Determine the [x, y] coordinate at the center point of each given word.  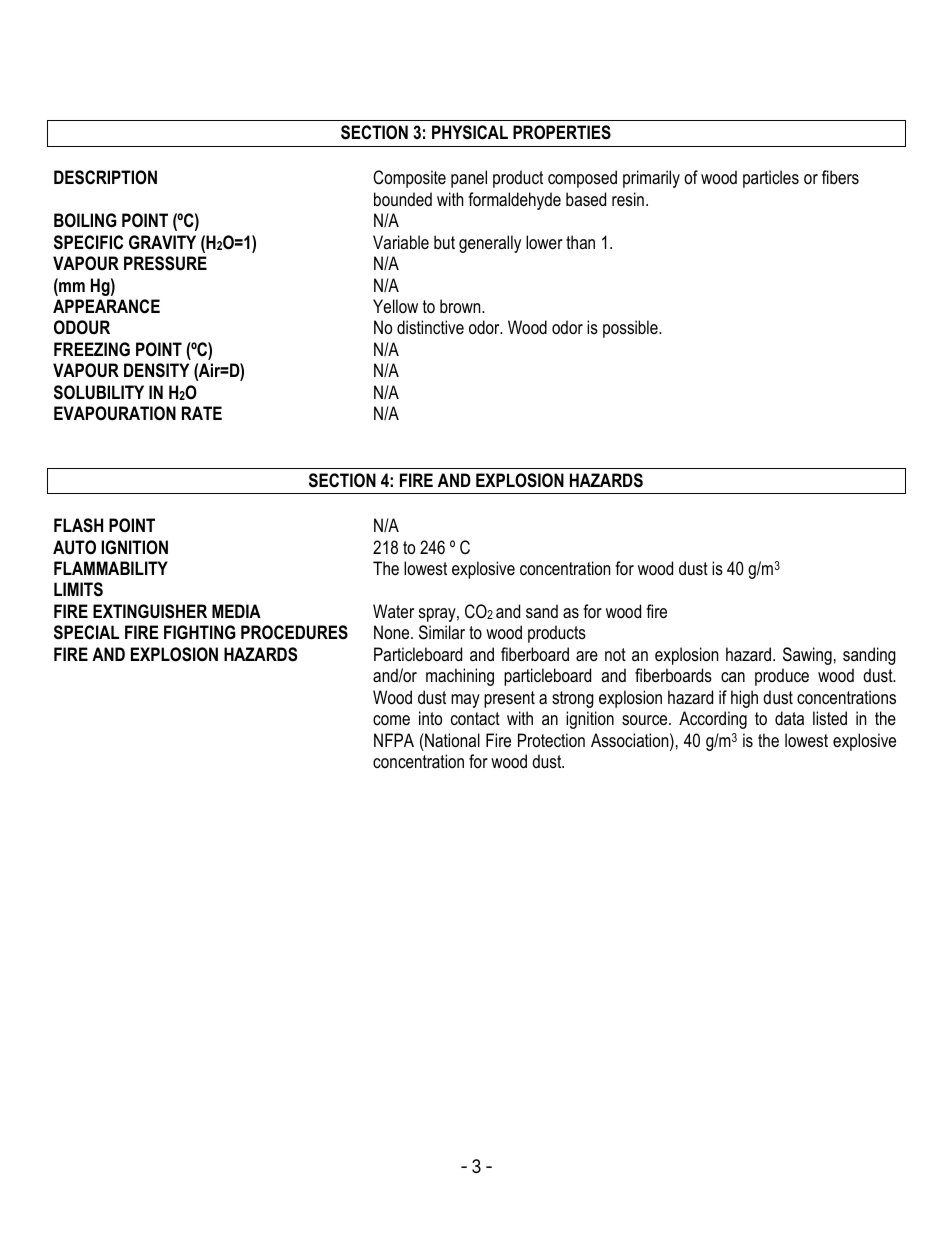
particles [771, 179]
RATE [202, 413]
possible [631, 329]
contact [475, 718]
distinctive [430, 327]
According [713, 720]
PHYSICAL [470, 132]
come [391, 720]
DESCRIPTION [105, 177]
